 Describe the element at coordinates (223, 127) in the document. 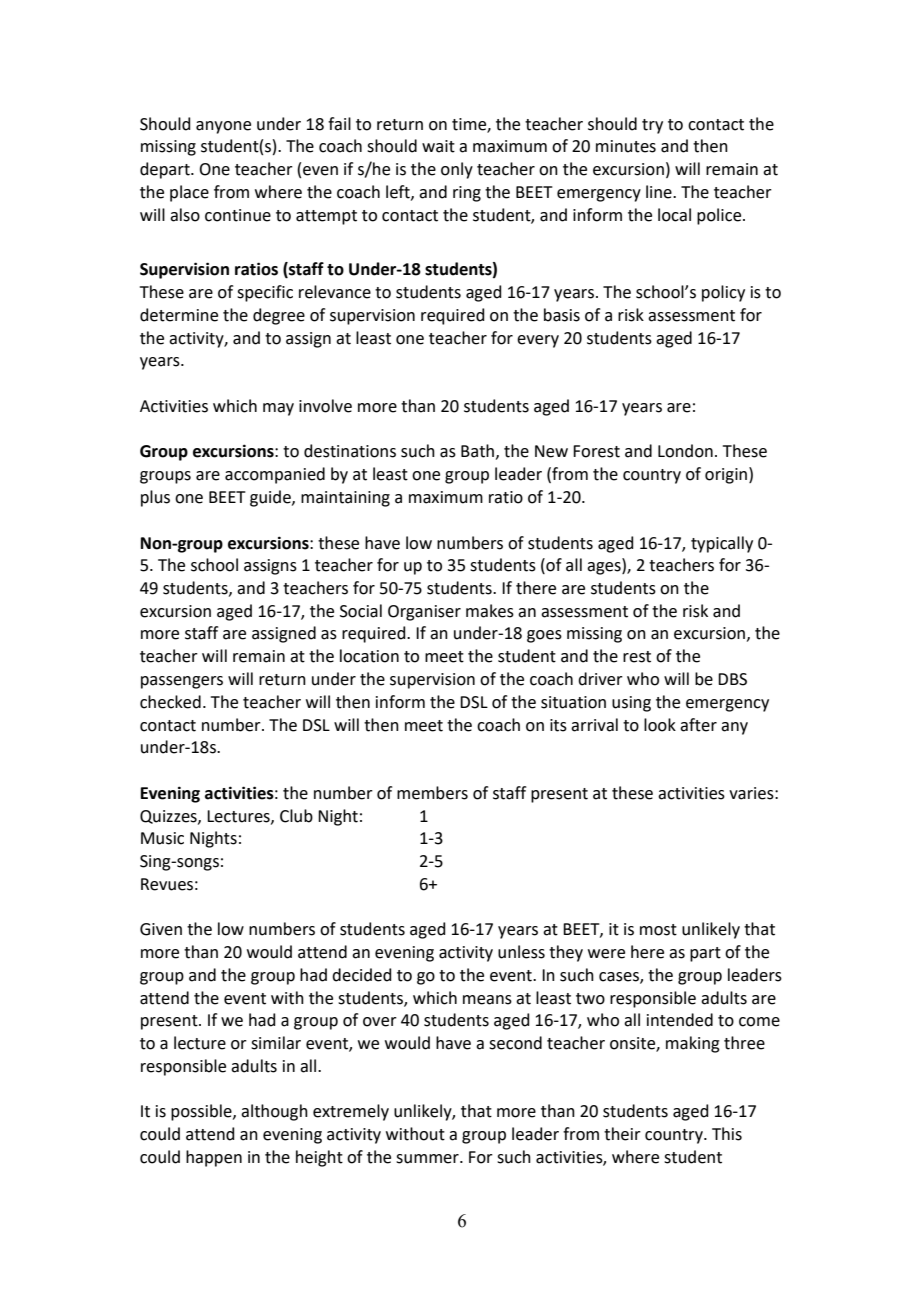

I see `anyone` at that location.
